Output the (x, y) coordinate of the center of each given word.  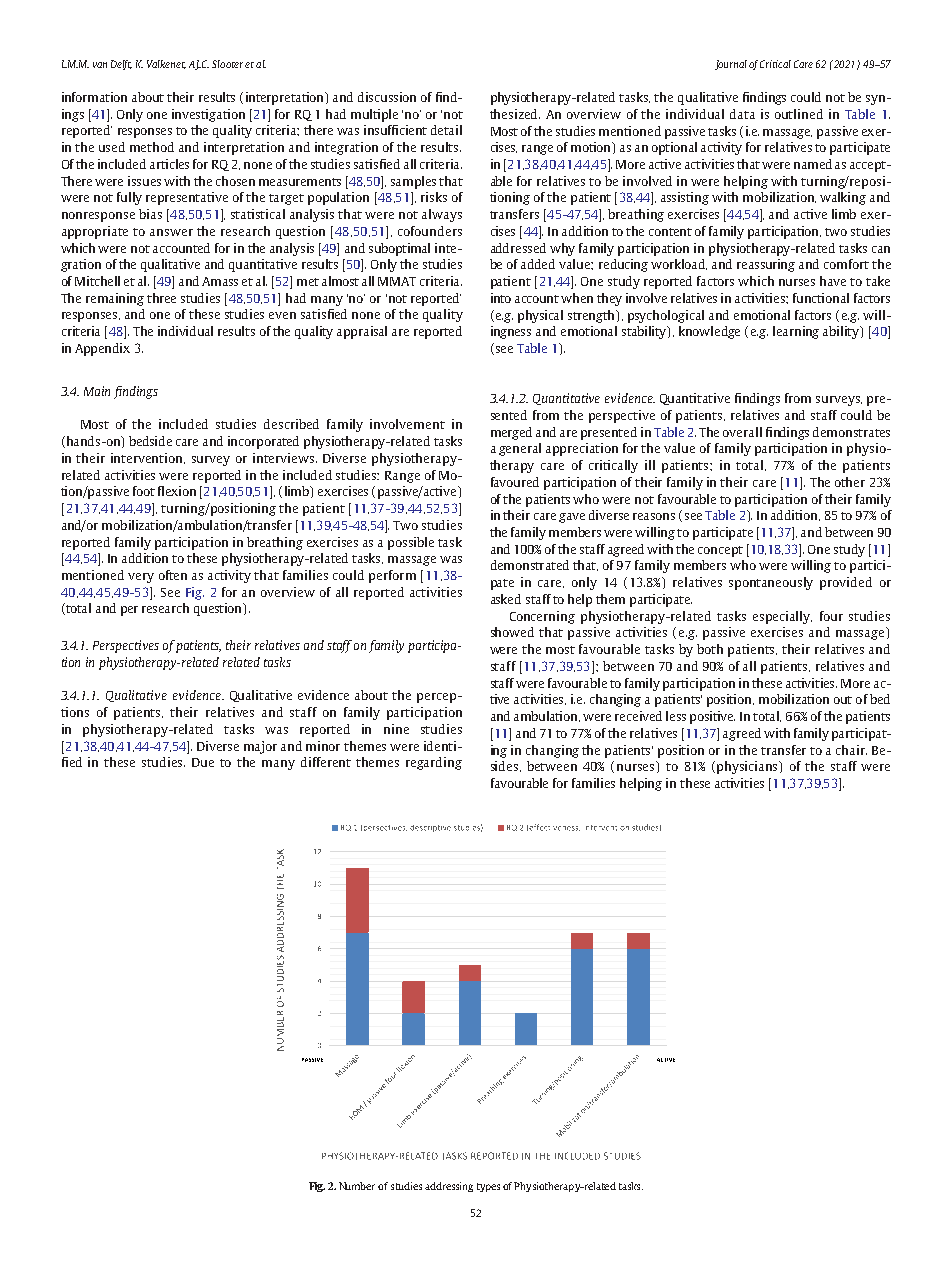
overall (742, 432)
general (520, 449)
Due (203, 762)
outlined (799, 114)
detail (446, 130)
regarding (434, 763)
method (152, 147)
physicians (749, 767)
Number (357, 1186)
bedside (150, 441)
